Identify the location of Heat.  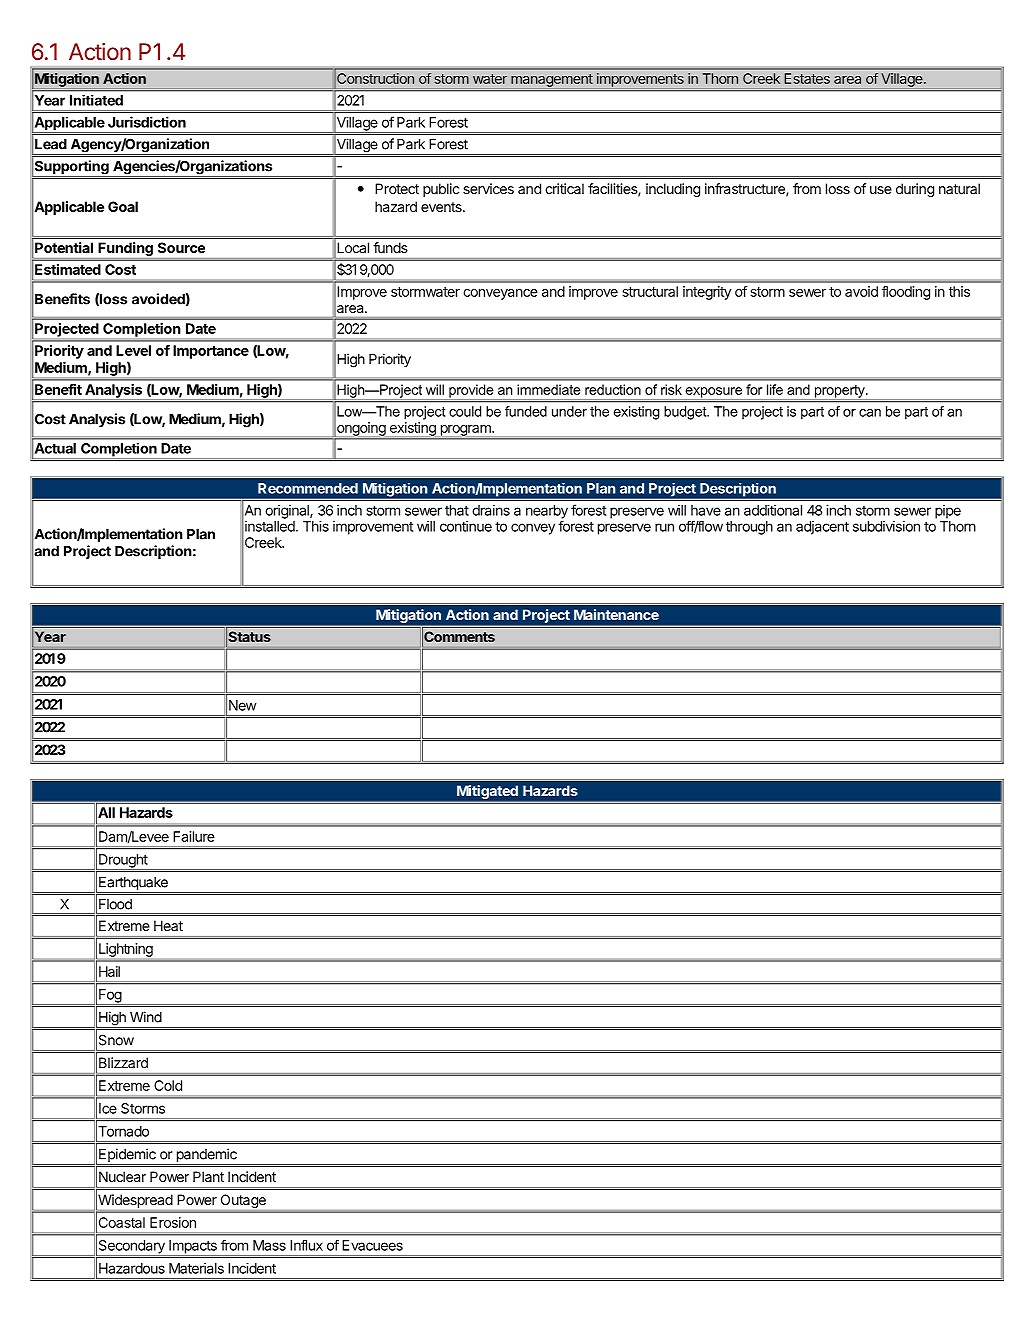
(168, 925).
